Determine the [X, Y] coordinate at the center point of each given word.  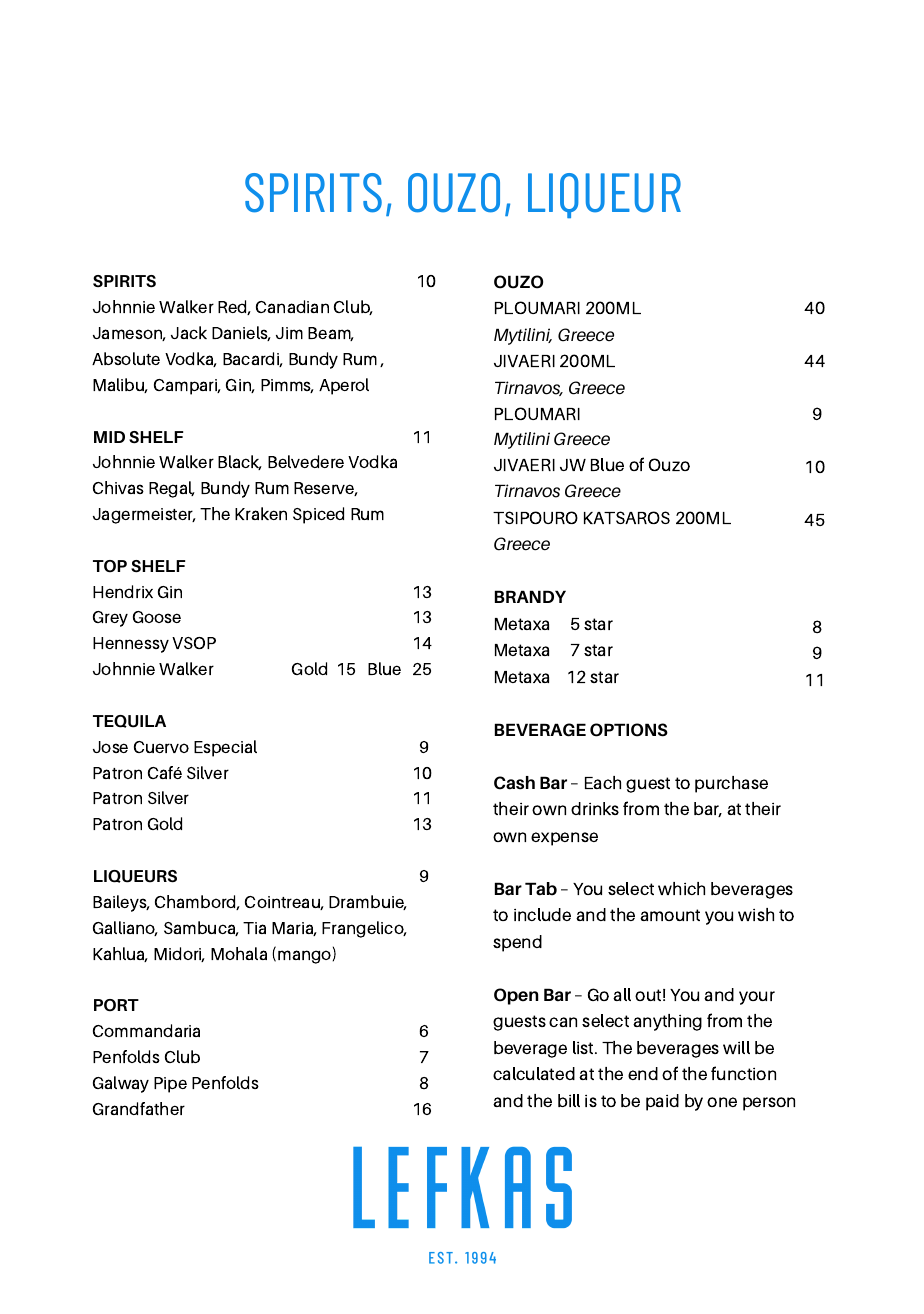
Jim [289, 333]
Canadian [292, 306]
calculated [534, 1073]
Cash [514, 783]
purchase [731, 784]
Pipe [170, 1085]
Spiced [318, 515]
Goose [157, 617]
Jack [189, 332]
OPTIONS [629, 730]
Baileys [121, 903]
